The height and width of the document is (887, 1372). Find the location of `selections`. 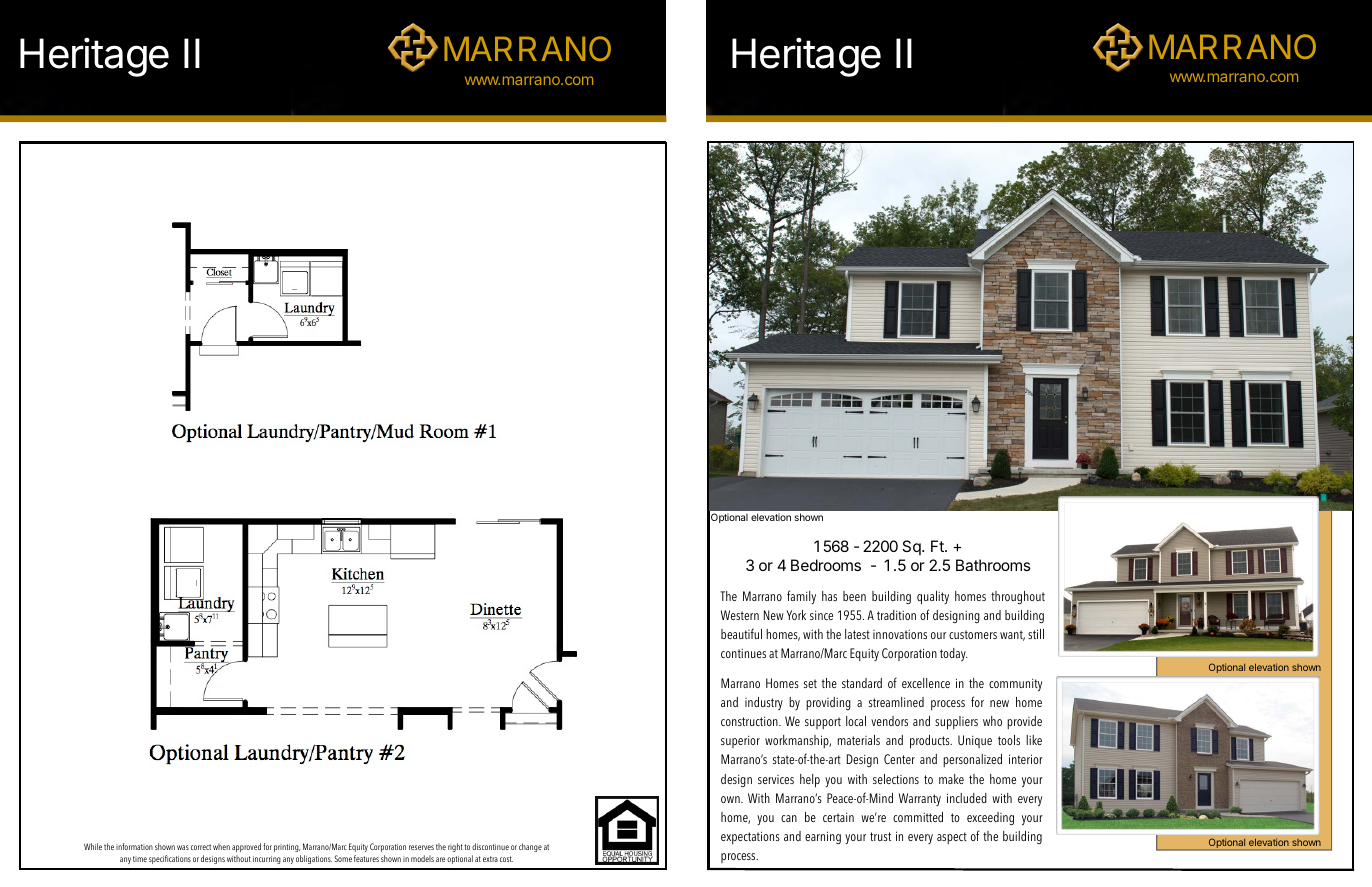

selections is located at coordinates (896, 779).
